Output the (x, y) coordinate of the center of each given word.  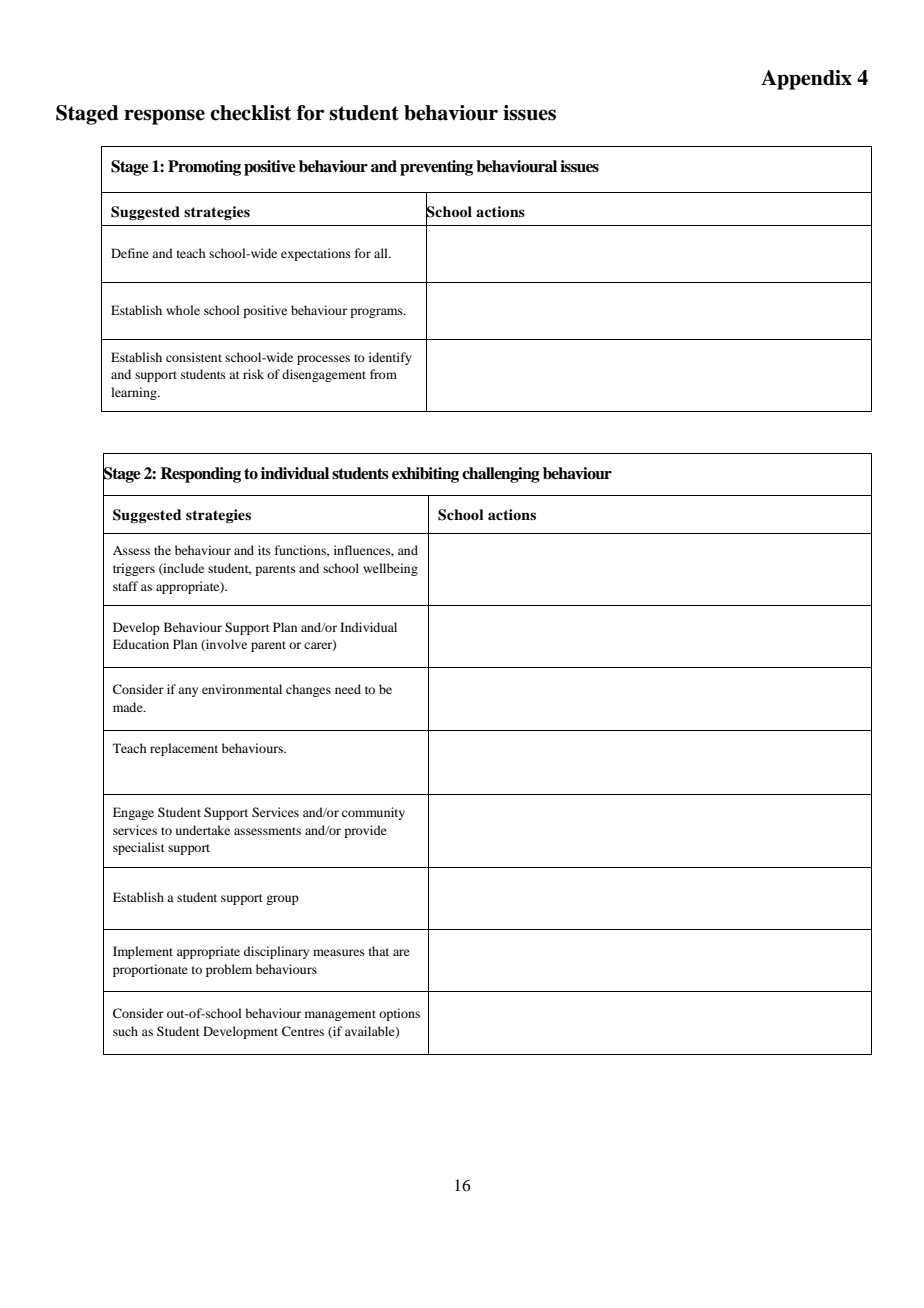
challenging (501, 475)
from (383, 374)
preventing (436, 168)
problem (229, 970)
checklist (250, 113)
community (373, 813)
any (188, 692)
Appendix (806, 80)
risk (253, 374)
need (348, 689)
